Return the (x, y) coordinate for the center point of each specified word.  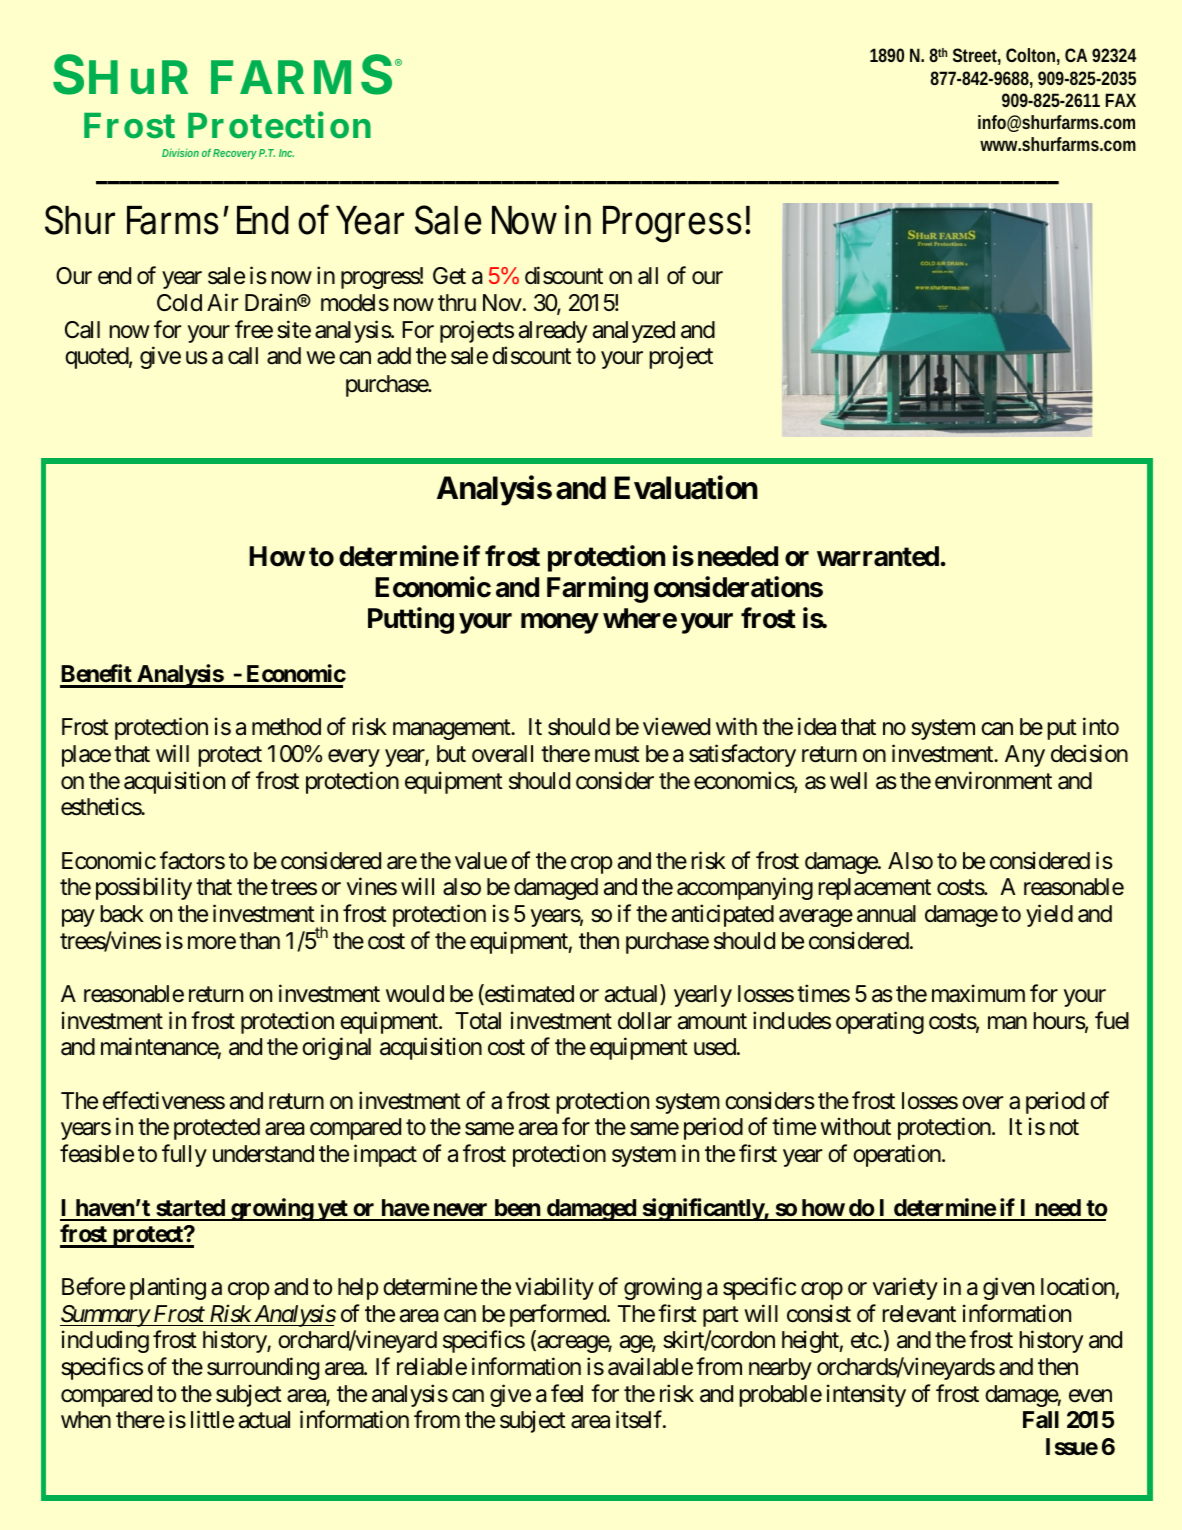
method (286, 726)
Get (449, 276)
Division (180, 152)
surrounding (263, 1368)
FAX (1121, 100)
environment (993, 780)
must (617, 755)
